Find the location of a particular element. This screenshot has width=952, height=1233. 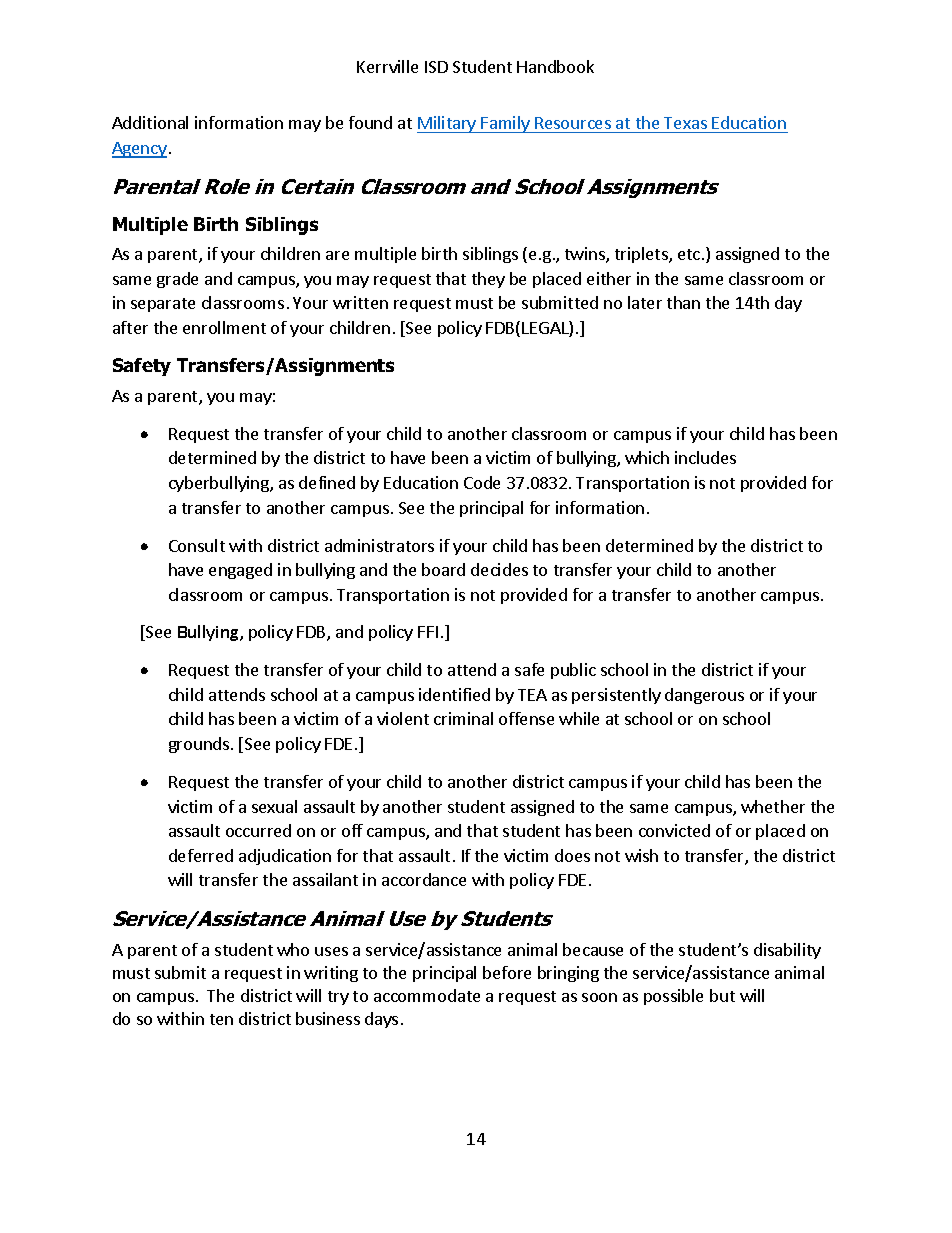

occurred is located at coordinates (258, 830).
